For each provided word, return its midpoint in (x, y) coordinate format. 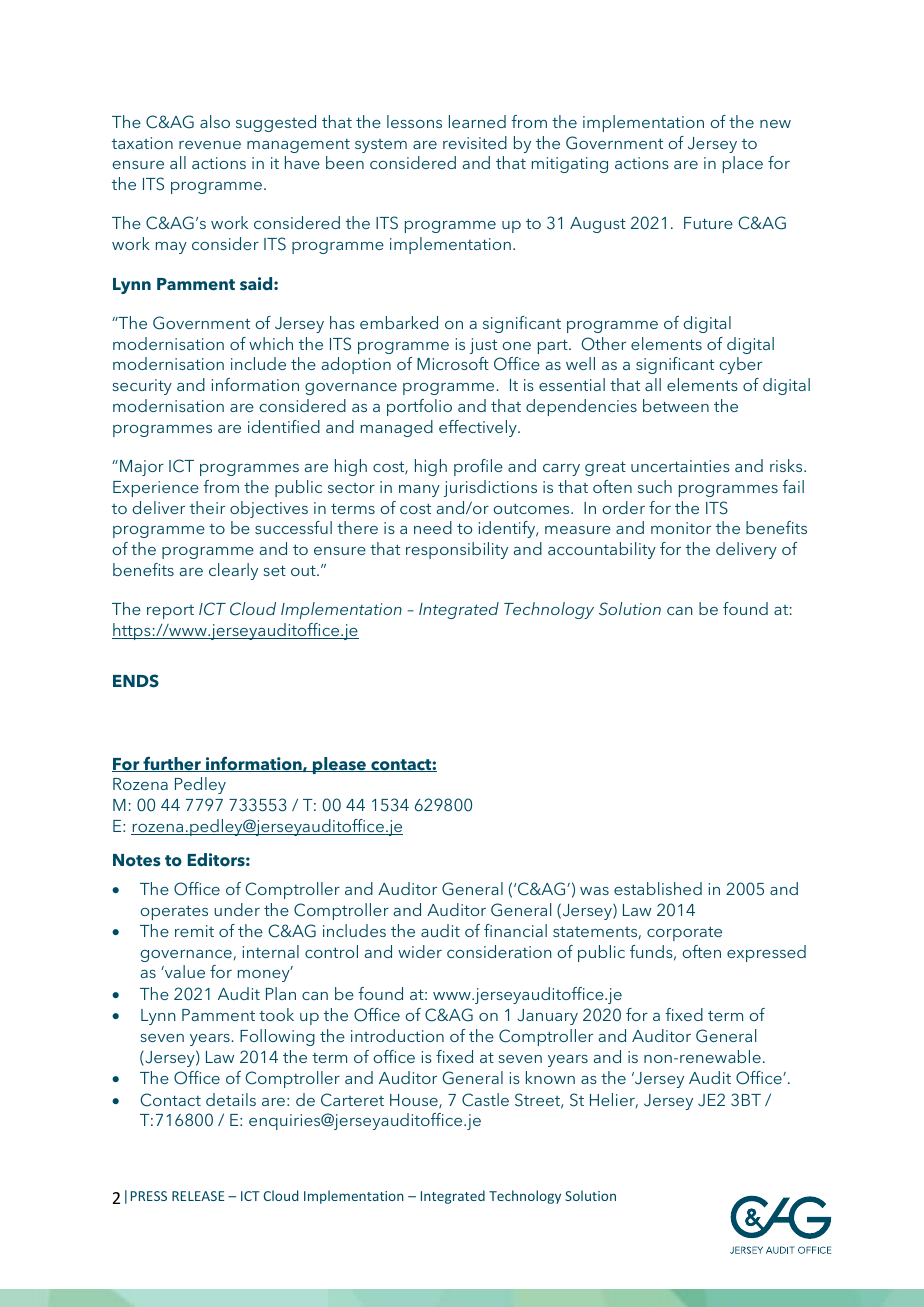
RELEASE (198, 1196)
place (743, 164)
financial (515, 930)
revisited (475, 142)
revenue (210, 145)
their (207, 507)
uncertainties (680, 466)
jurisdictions (490, 488)
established (658, 888)
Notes (137, 860)
